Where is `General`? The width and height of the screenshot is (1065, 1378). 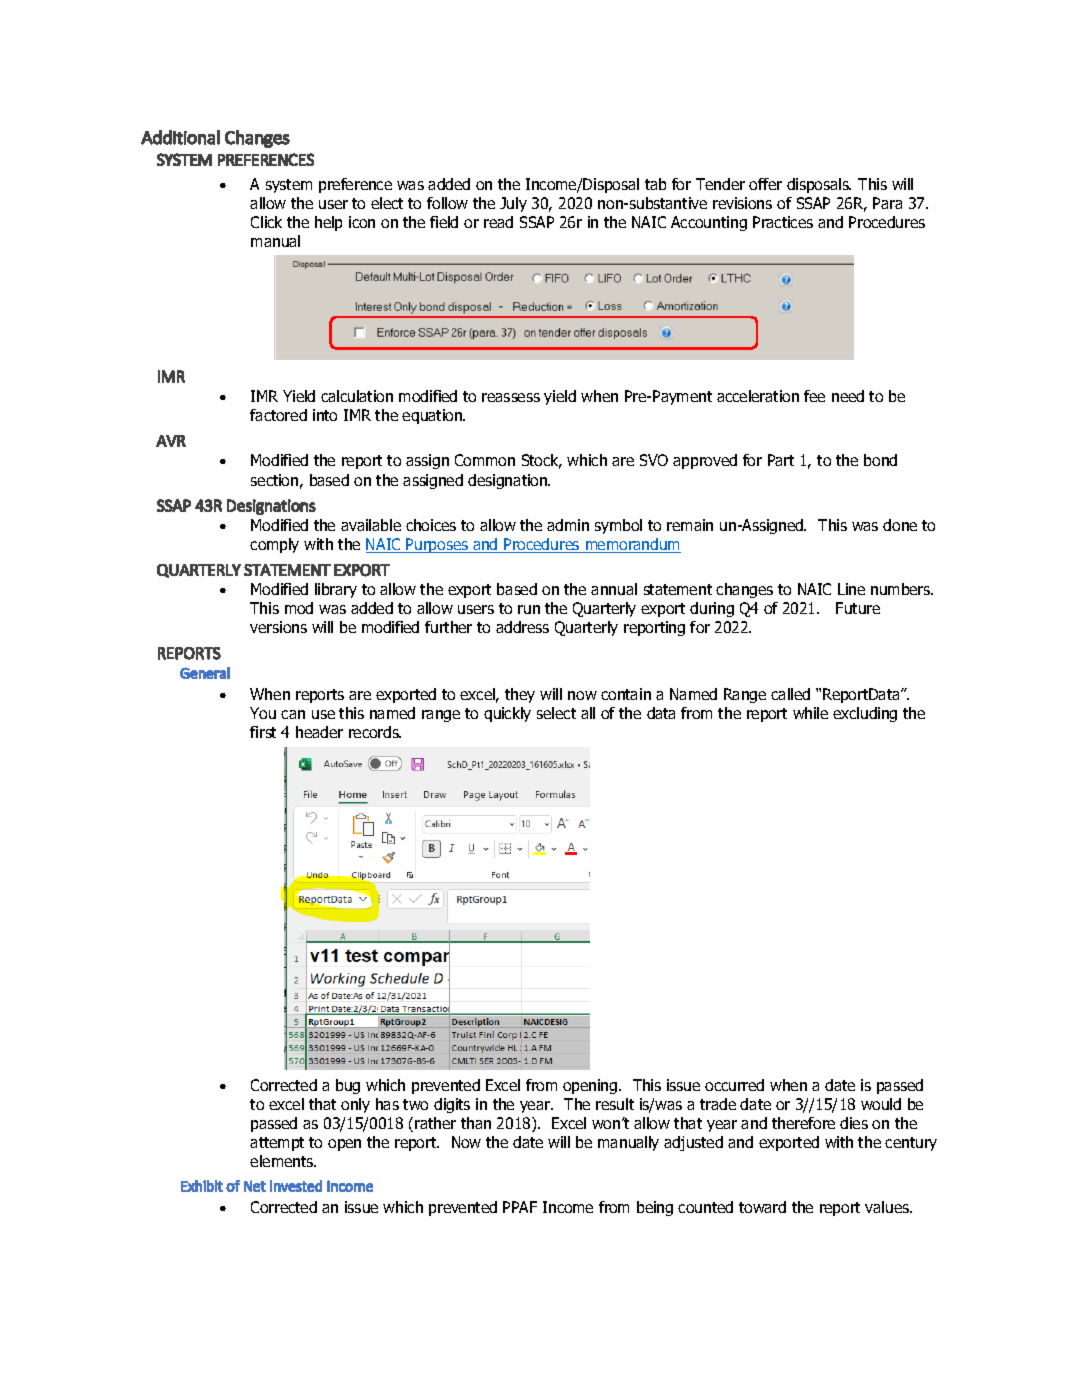 General is located at coordinates (205, 673).
